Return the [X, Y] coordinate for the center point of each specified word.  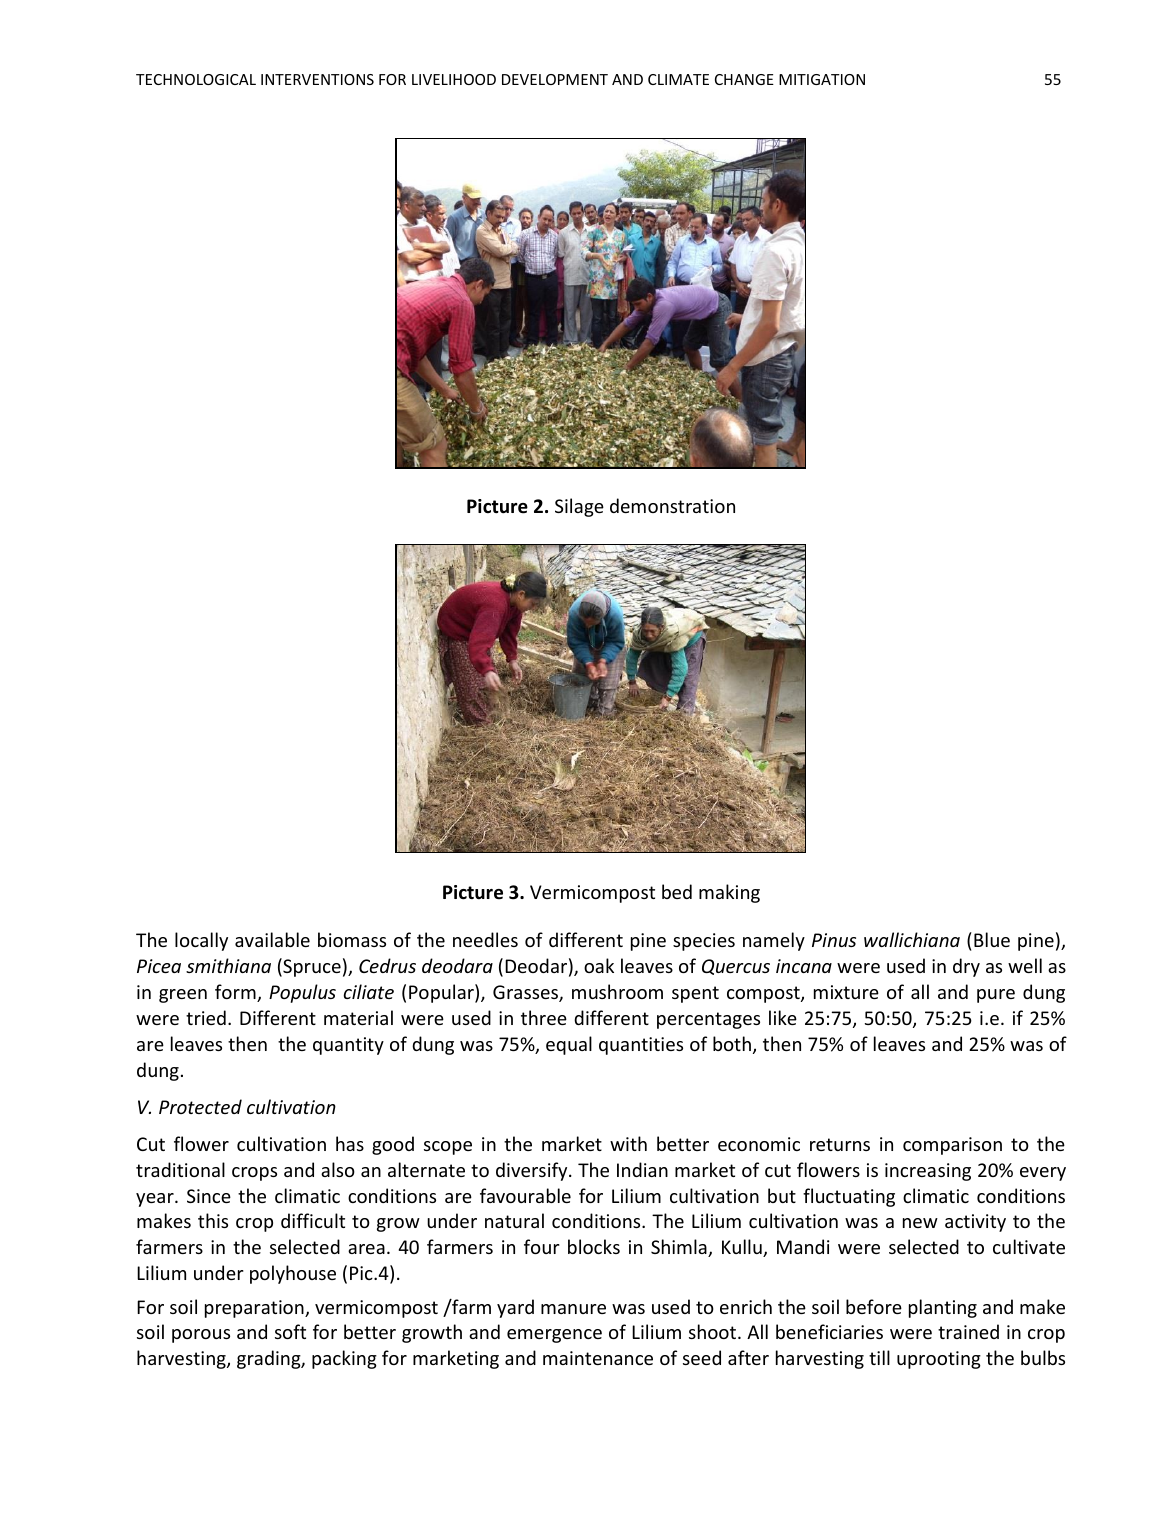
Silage [579, 507]
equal [569, 1045]
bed [677, 891]
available [272, 939]
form [236, 993]
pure [996, 996]
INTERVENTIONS [317, 79]
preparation [255, 1309]
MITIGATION [822, 79]
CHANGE [744, 79]
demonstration [672, 505]
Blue [992, 939]
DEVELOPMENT [555, 79]
